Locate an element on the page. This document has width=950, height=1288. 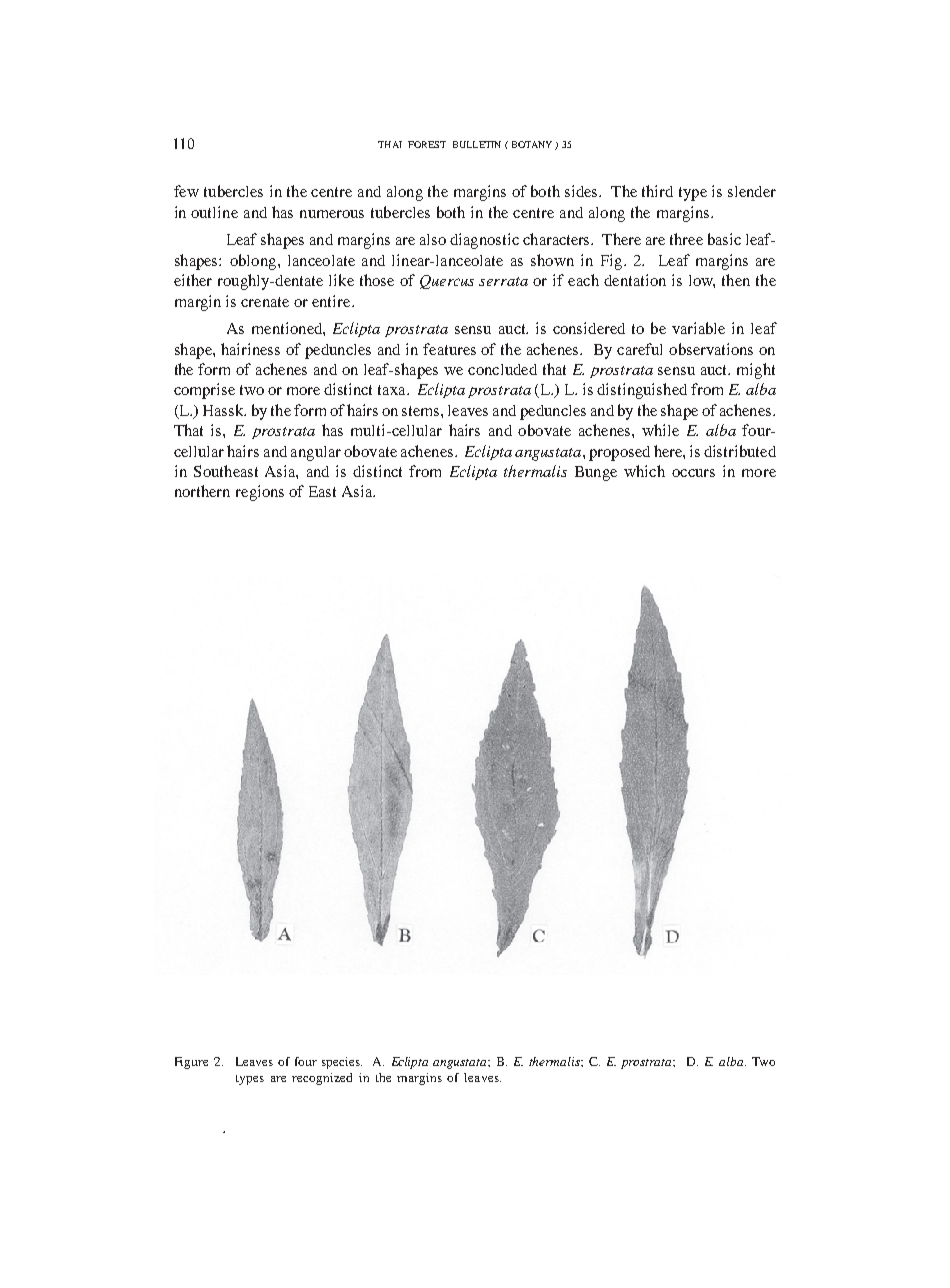
BULLETIN is located at coordinates (477, 144).
